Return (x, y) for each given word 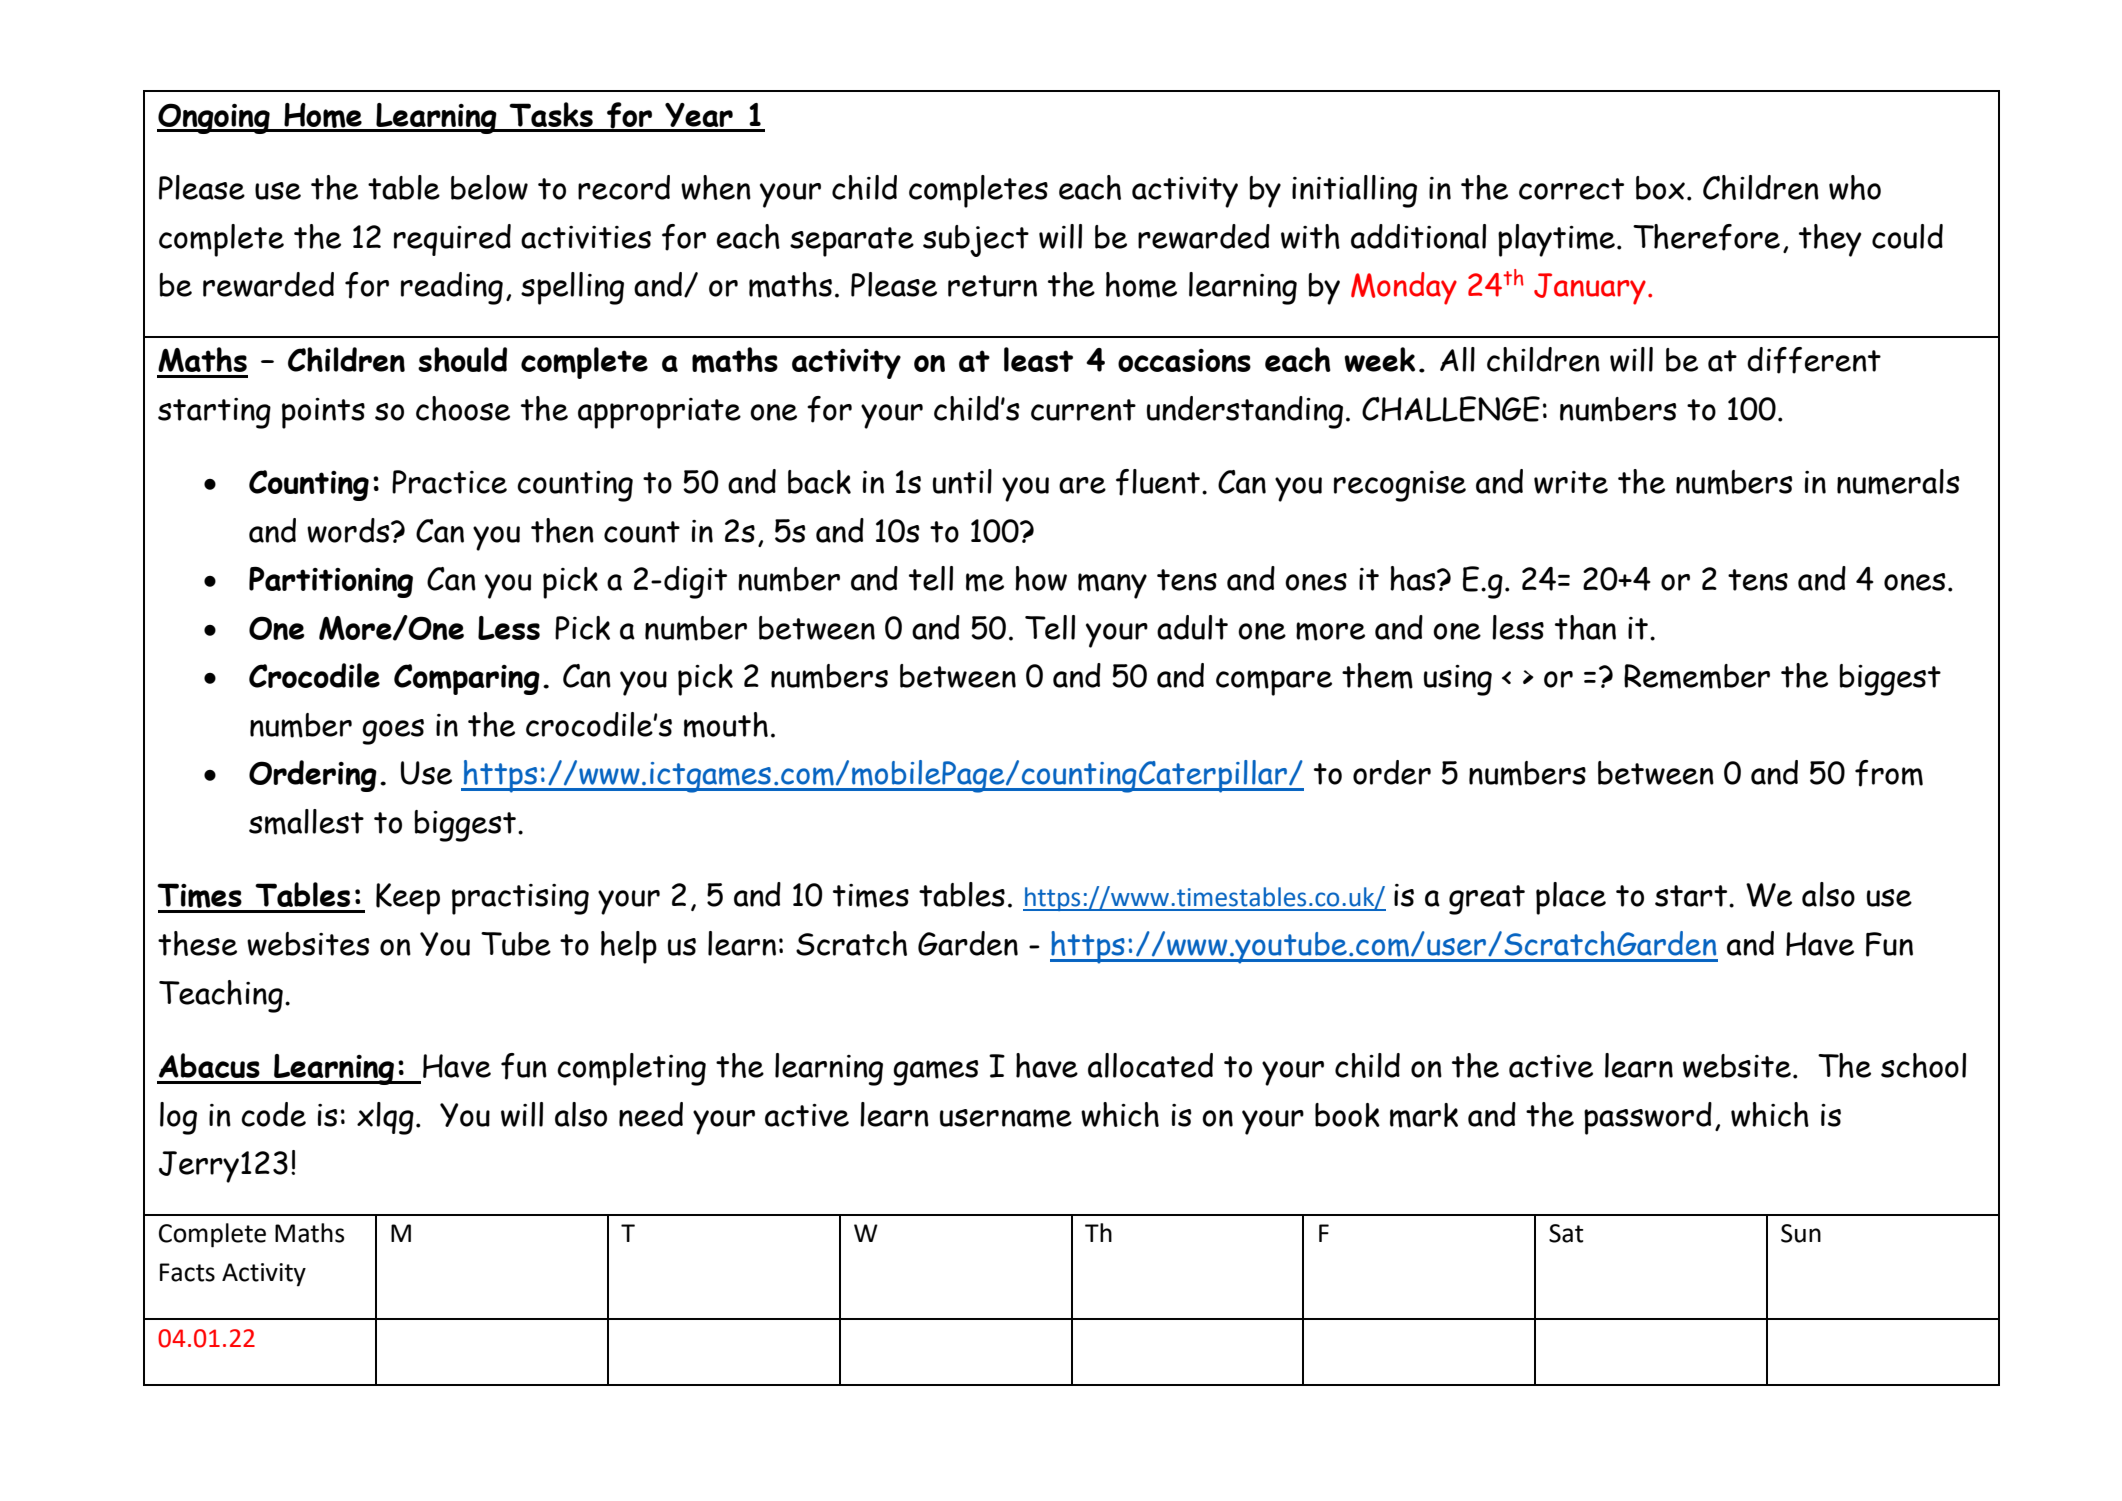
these (197, 943)
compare (1274, 683)
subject (976, 241)
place (1571, 898)
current (1083, 410)
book (1347, 1115)
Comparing (467, 679)
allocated (1150, 1065)
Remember (1697, 676)
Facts (187, 1272)
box (1660, 188)
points (323, 413)
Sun (1801, 1233)
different (1814, 360)
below (489, 187)
